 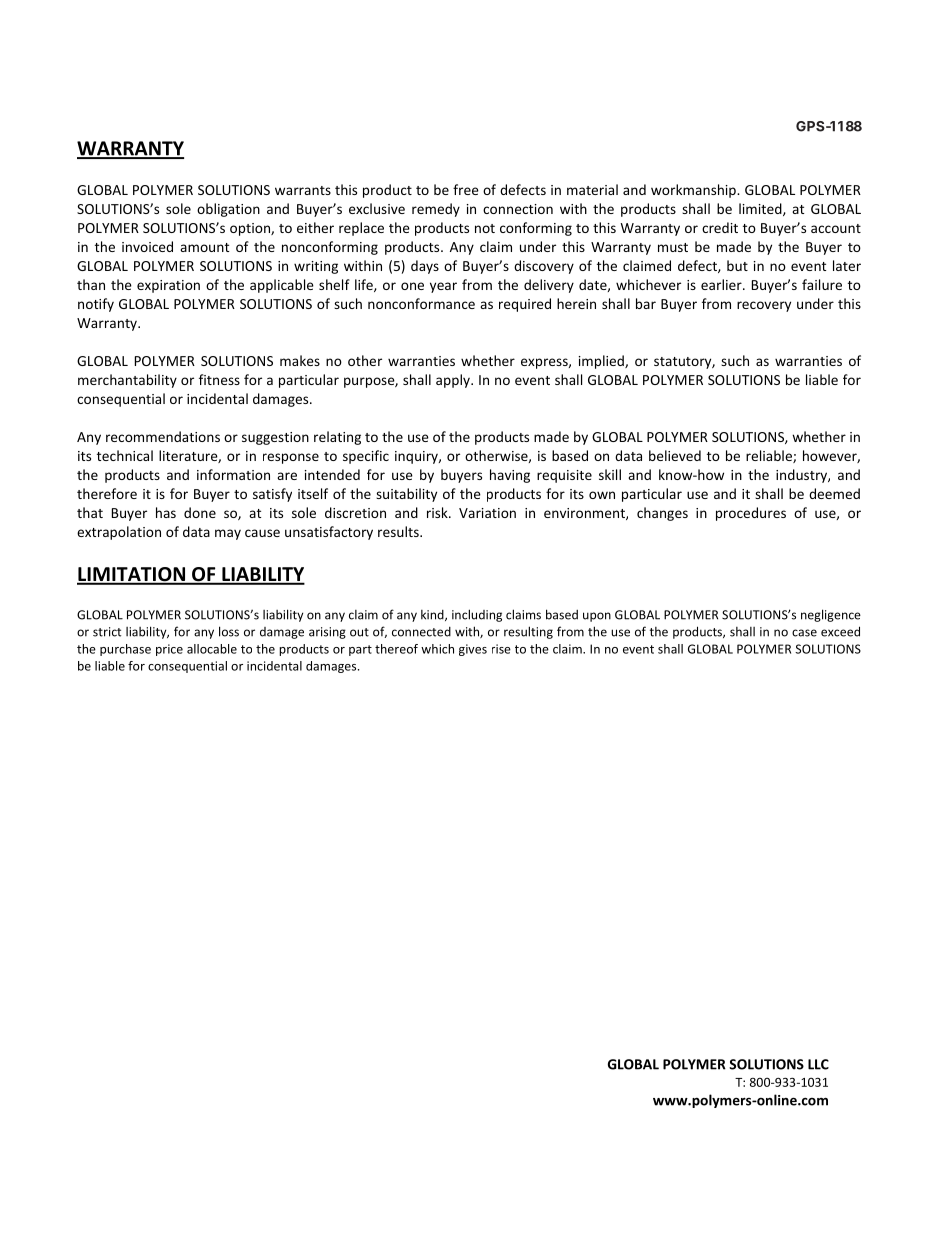 What do you see at coordinates (219, 379) in the screenshot?
I see `fitness` at bounding box center [219, 379].
